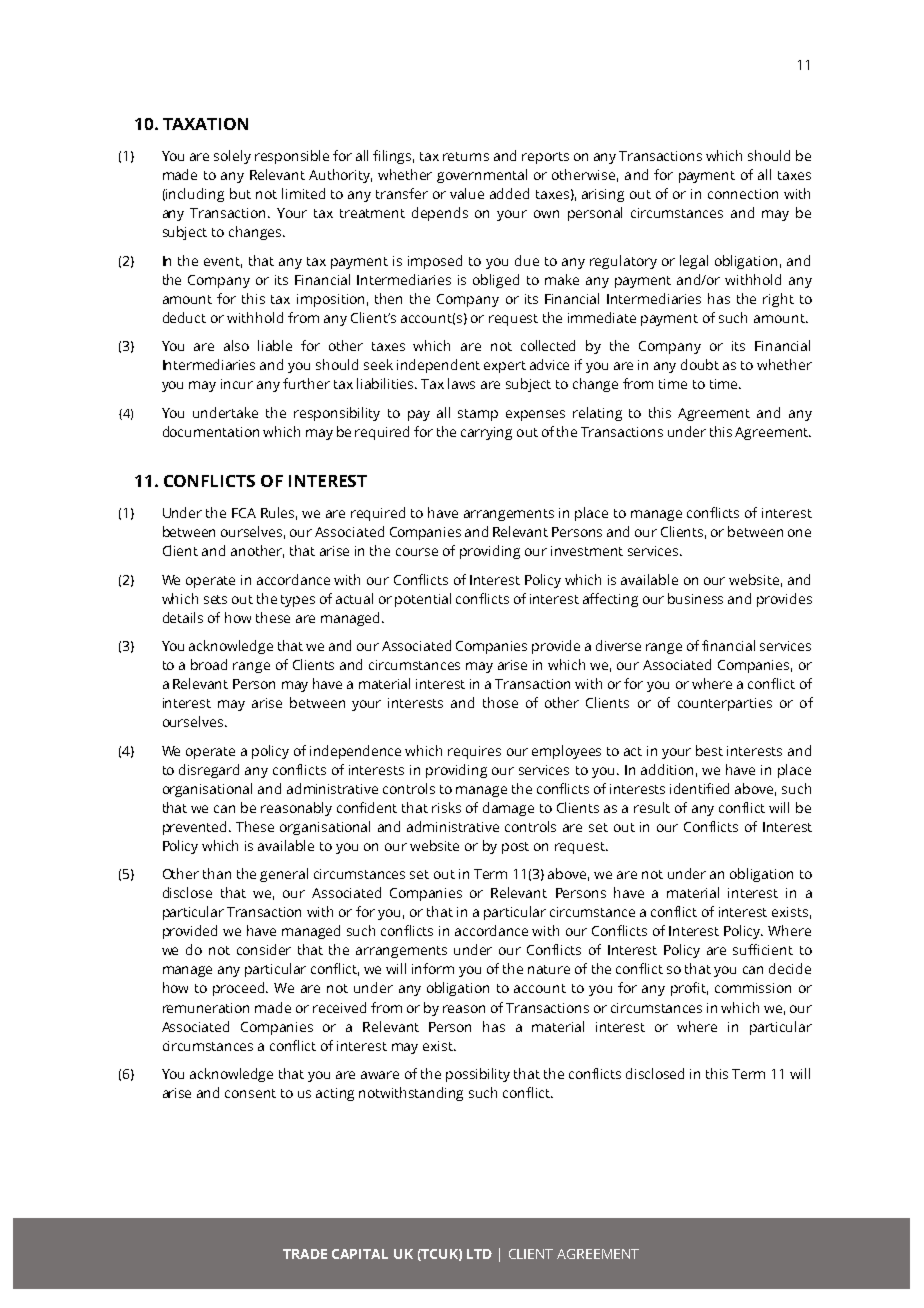 The height and width of the screenshot is (1308, 924). What do you see at coordinates (479, 1254) in the screenshot?
I see `LTD` at bounding box center [479, 1254].
